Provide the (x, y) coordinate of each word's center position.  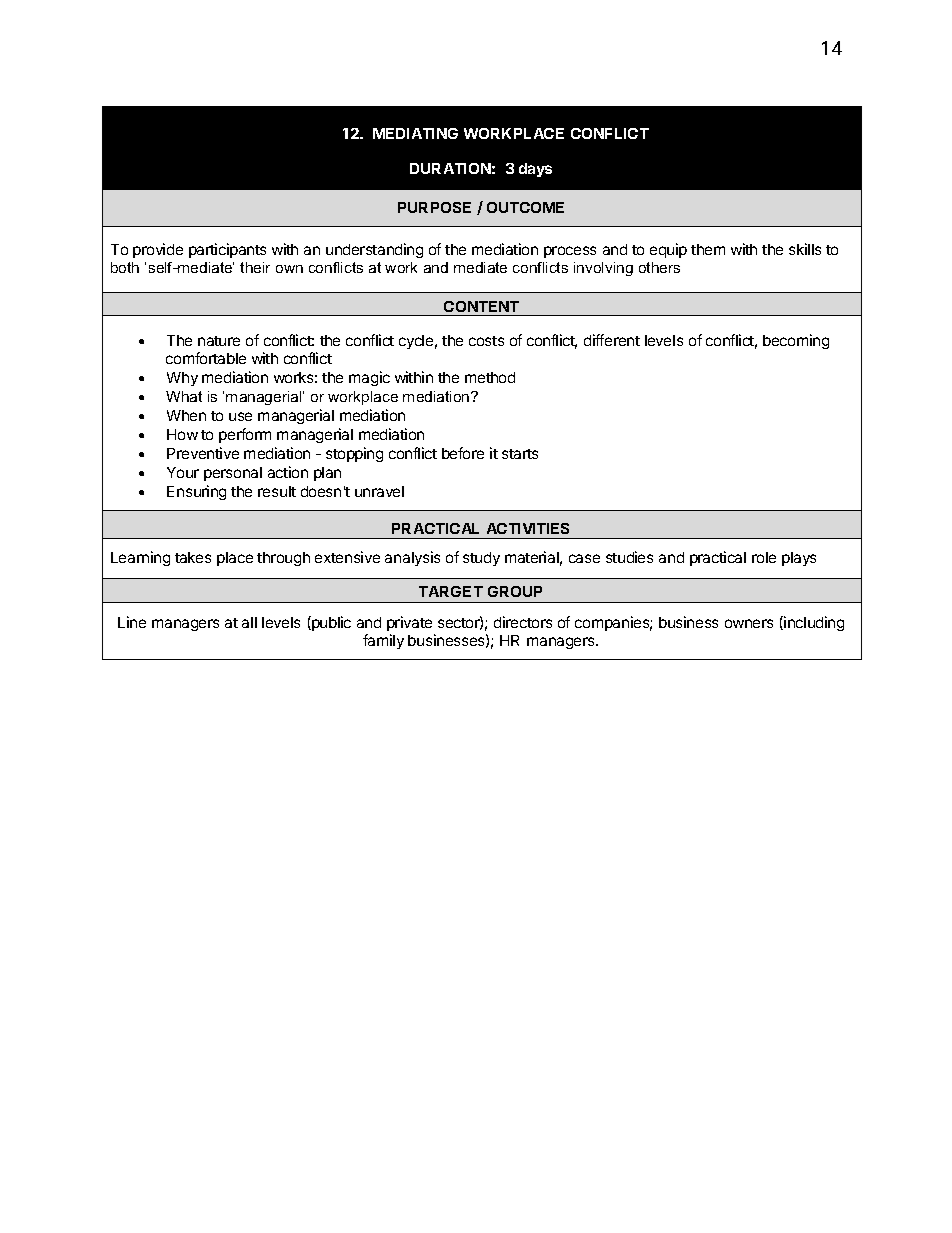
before (463, 453)
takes (193, 557)
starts (520, 454)
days (535, 170)
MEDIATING (415, 133)
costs (486, 341)
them (708, 249)
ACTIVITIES (528, 528)
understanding (374, 250)
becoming (796, 341)
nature (219, 341)
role (764, 557)
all (249, 622)
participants (227, 250)
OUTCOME (525, 207)
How (182, 434)
